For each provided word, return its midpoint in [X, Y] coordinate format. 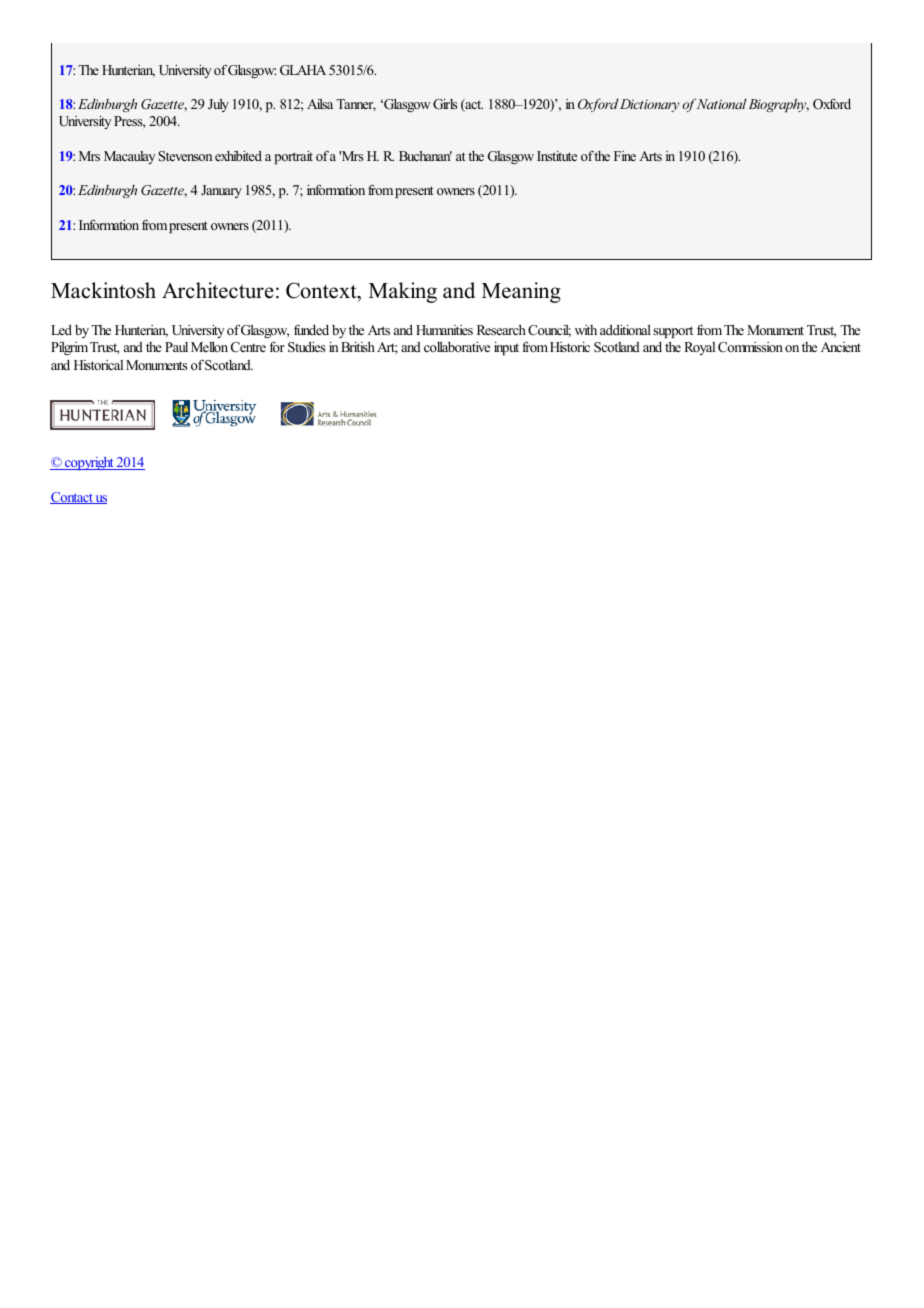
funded [311, 329]
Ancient [841, 347]
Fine [625, 156]
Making [403, 292]
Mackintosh [103, 290]
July [218, 105]
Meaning [521, 292]
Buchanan [425, 156]
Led [61, 330]
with [586, 330]
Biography [779, 105]
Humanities [444, 330]
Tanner [356, 105]
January [221, 191]
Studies [306, 347]
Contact [72, 498]
